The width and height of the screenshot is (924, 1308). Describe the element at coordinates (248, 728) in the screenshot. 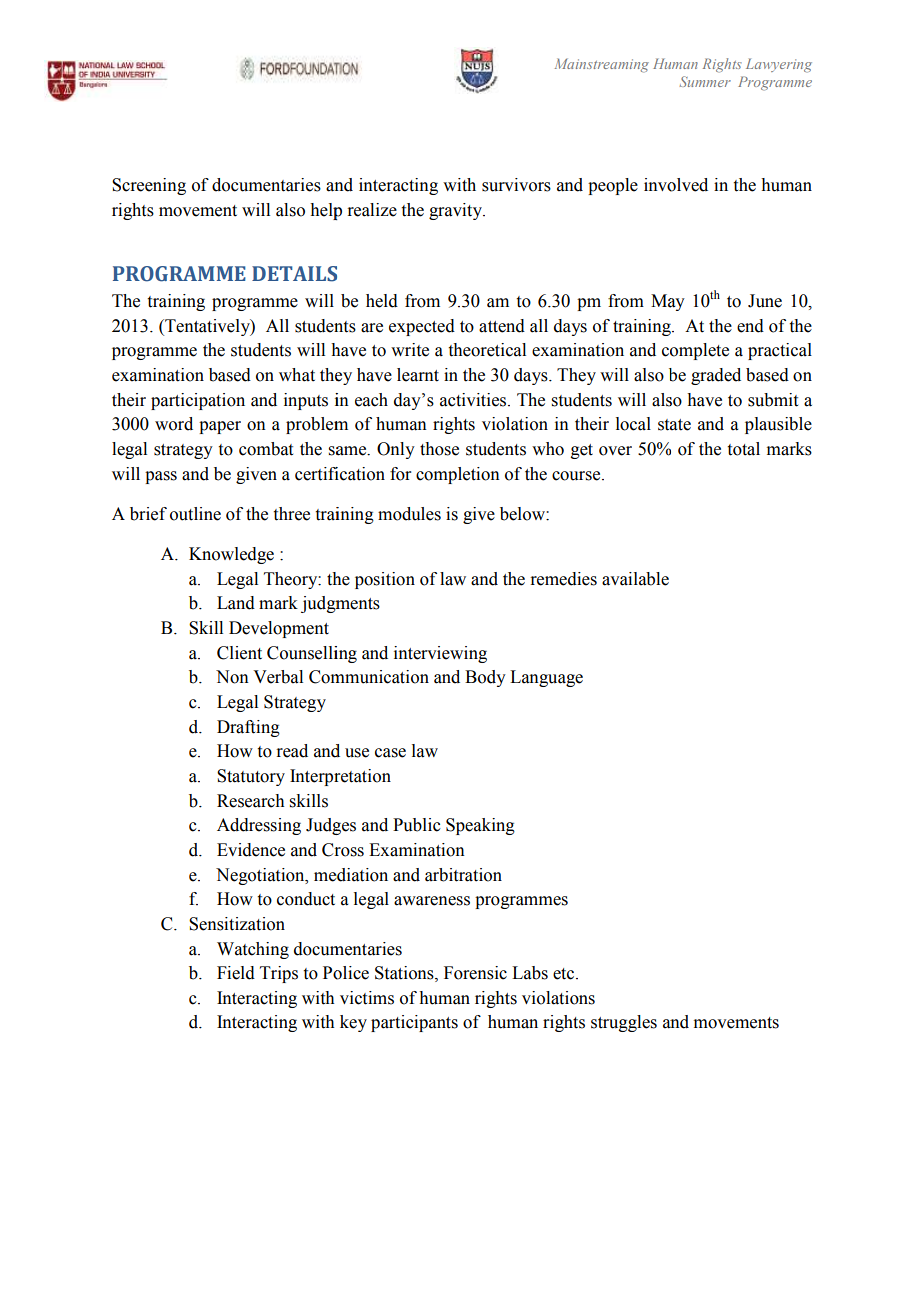

I see `Drafting` at that location.
